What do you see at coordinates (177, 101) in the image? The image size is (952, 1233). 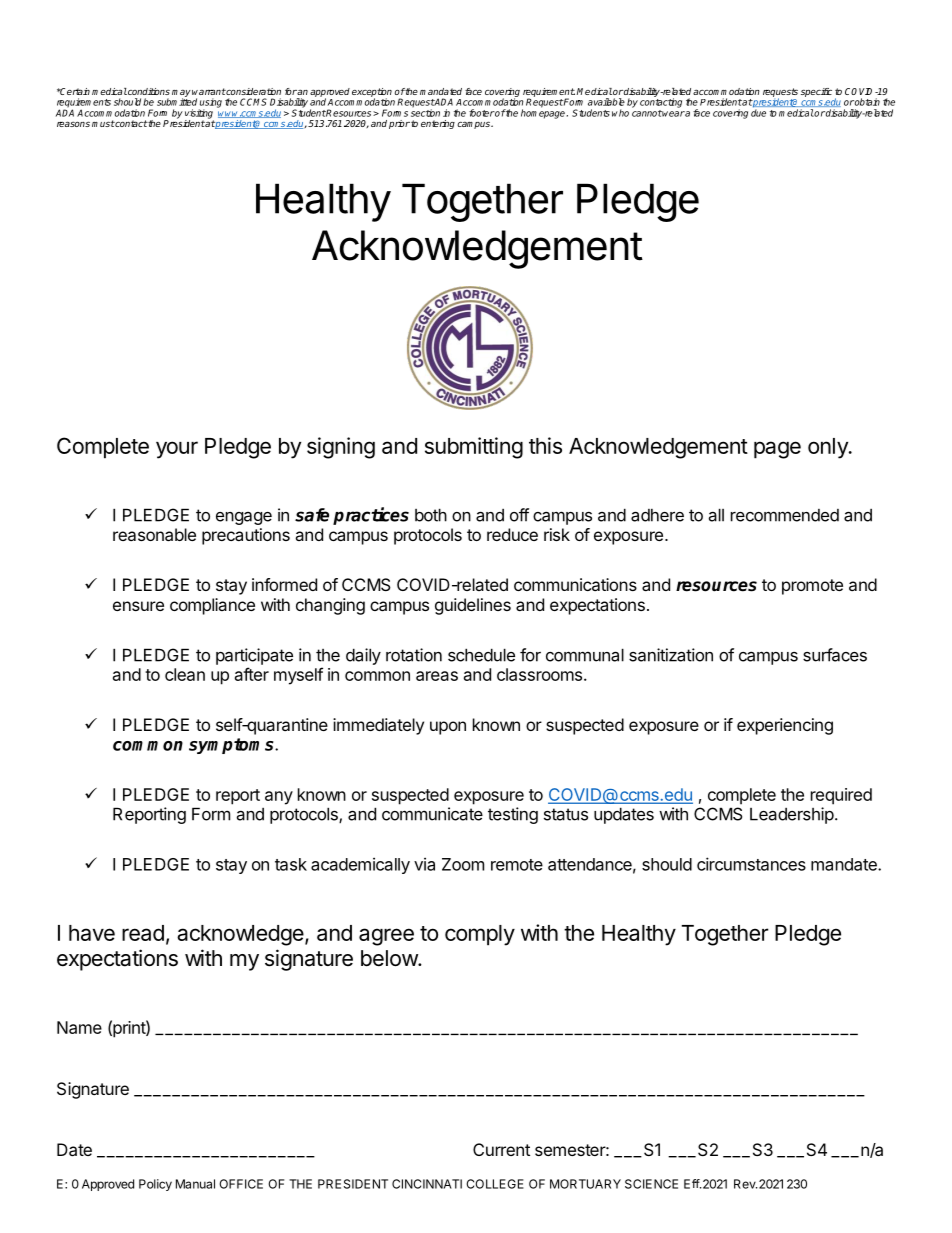 I see `submitted` at bounding box center [177, 101].
